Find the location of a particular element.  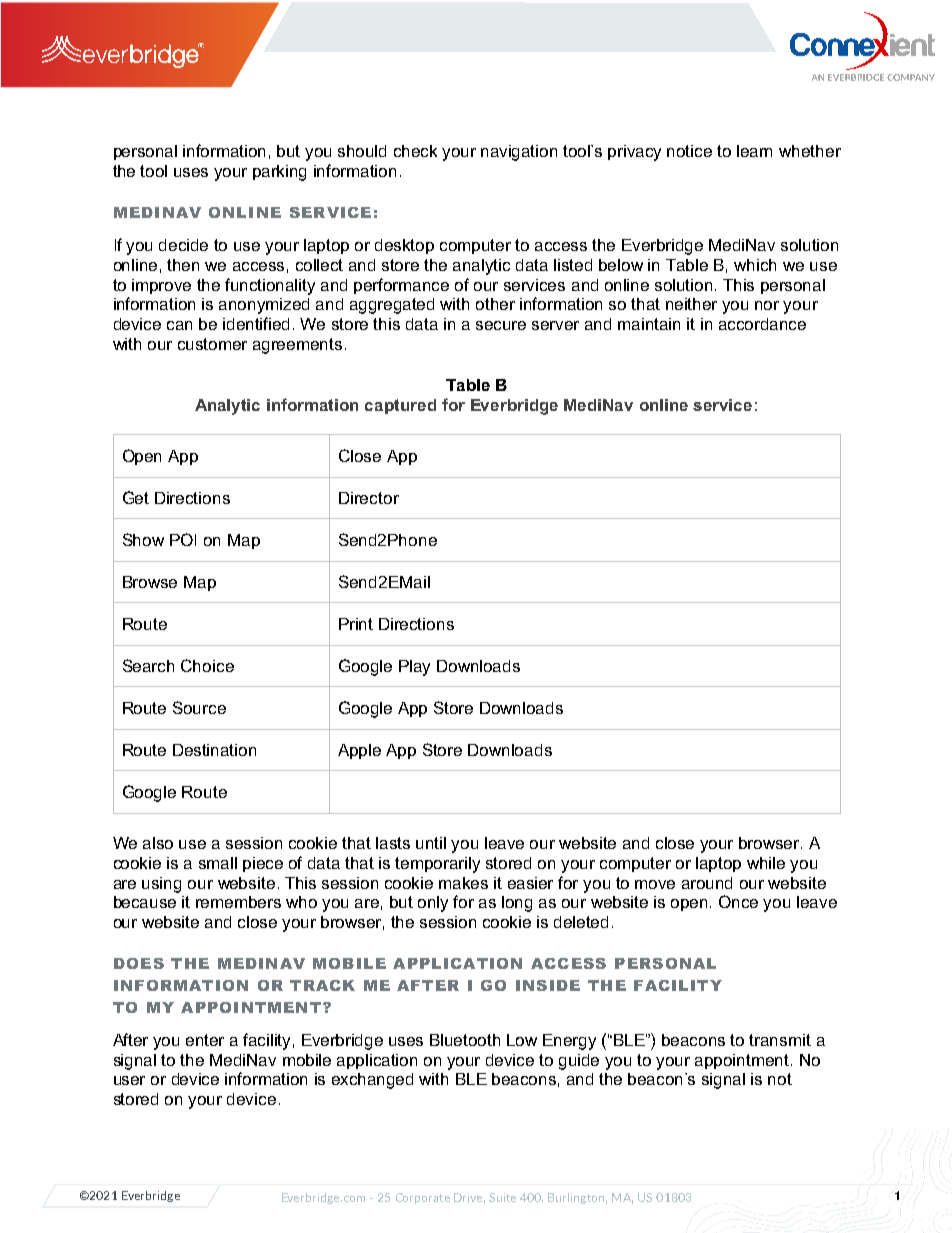

while is located at coordinates (766, 863).
